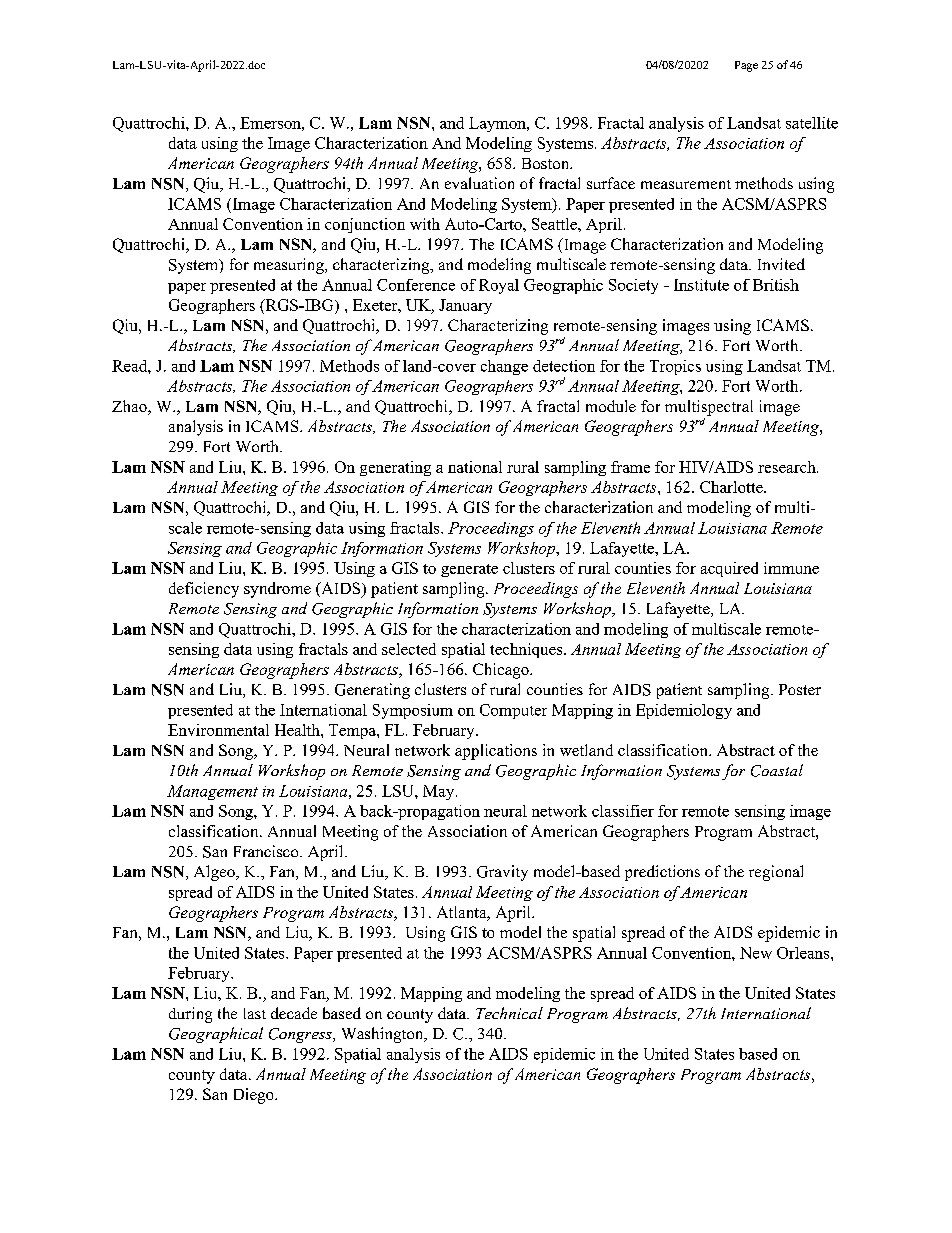 This screenshot has height=1233, width=952. I want to click on May, so click(440, 792).
